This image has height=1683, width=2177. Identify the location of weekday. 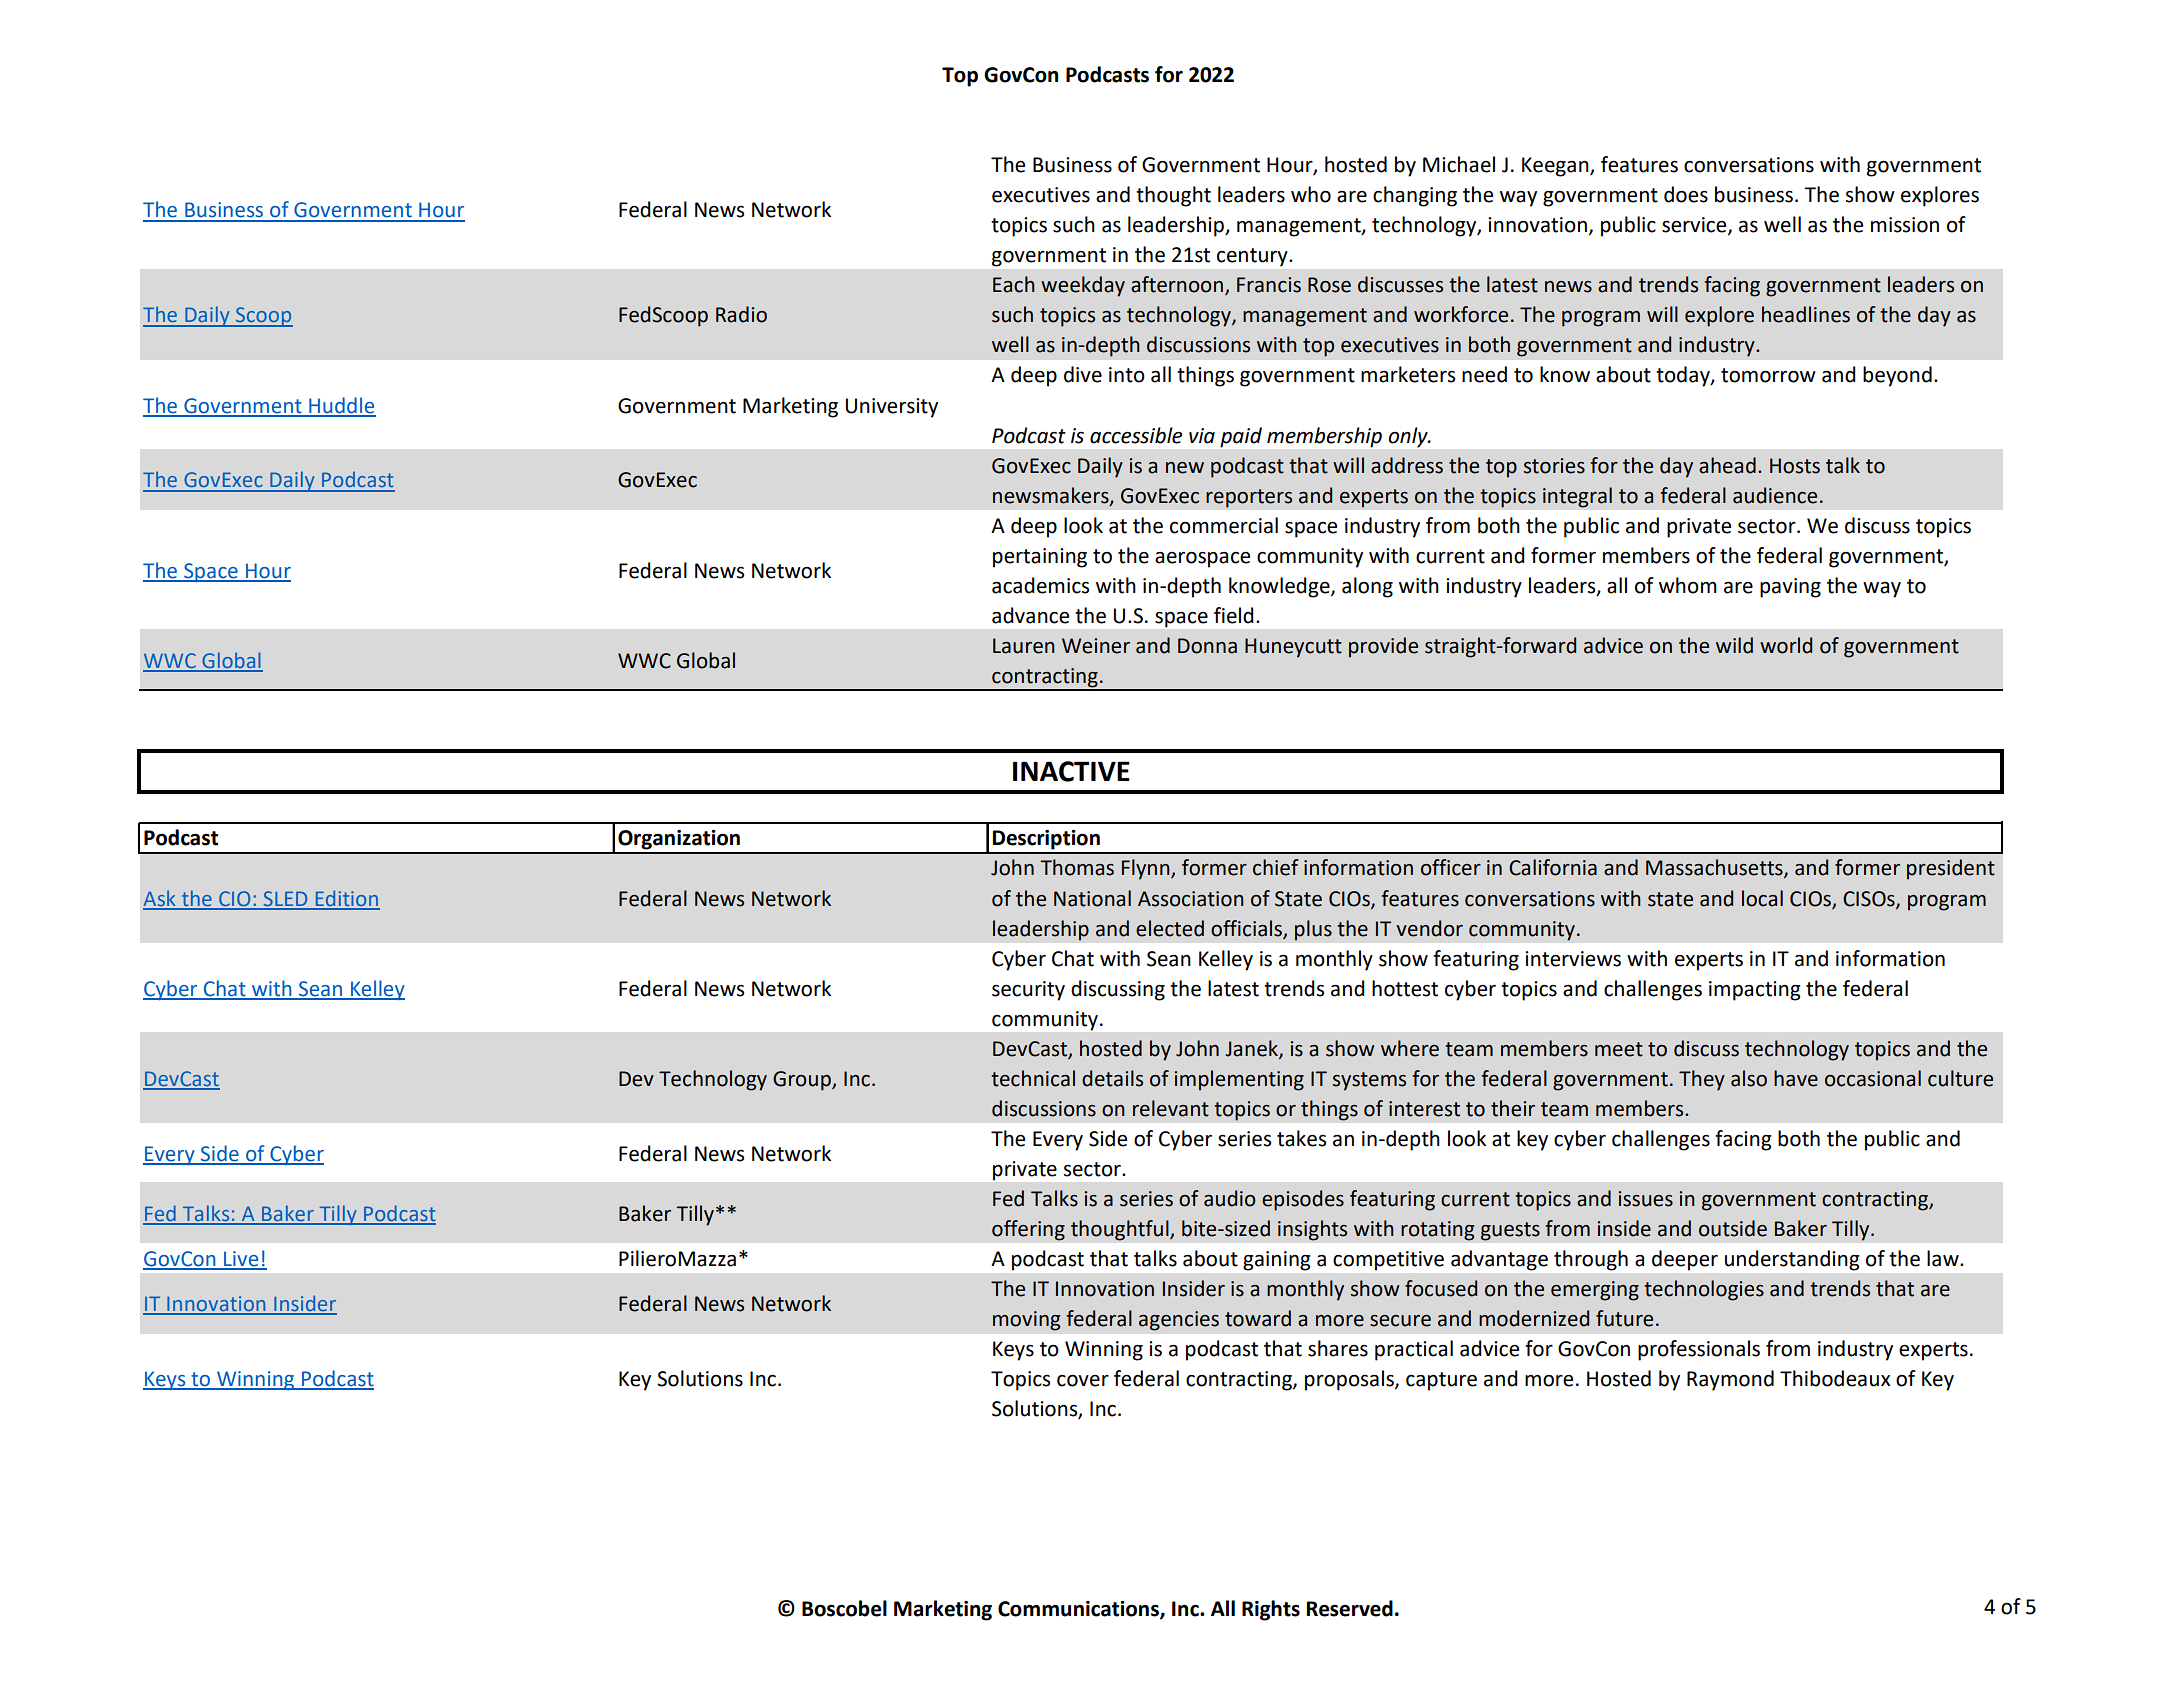
(1083, 286).
